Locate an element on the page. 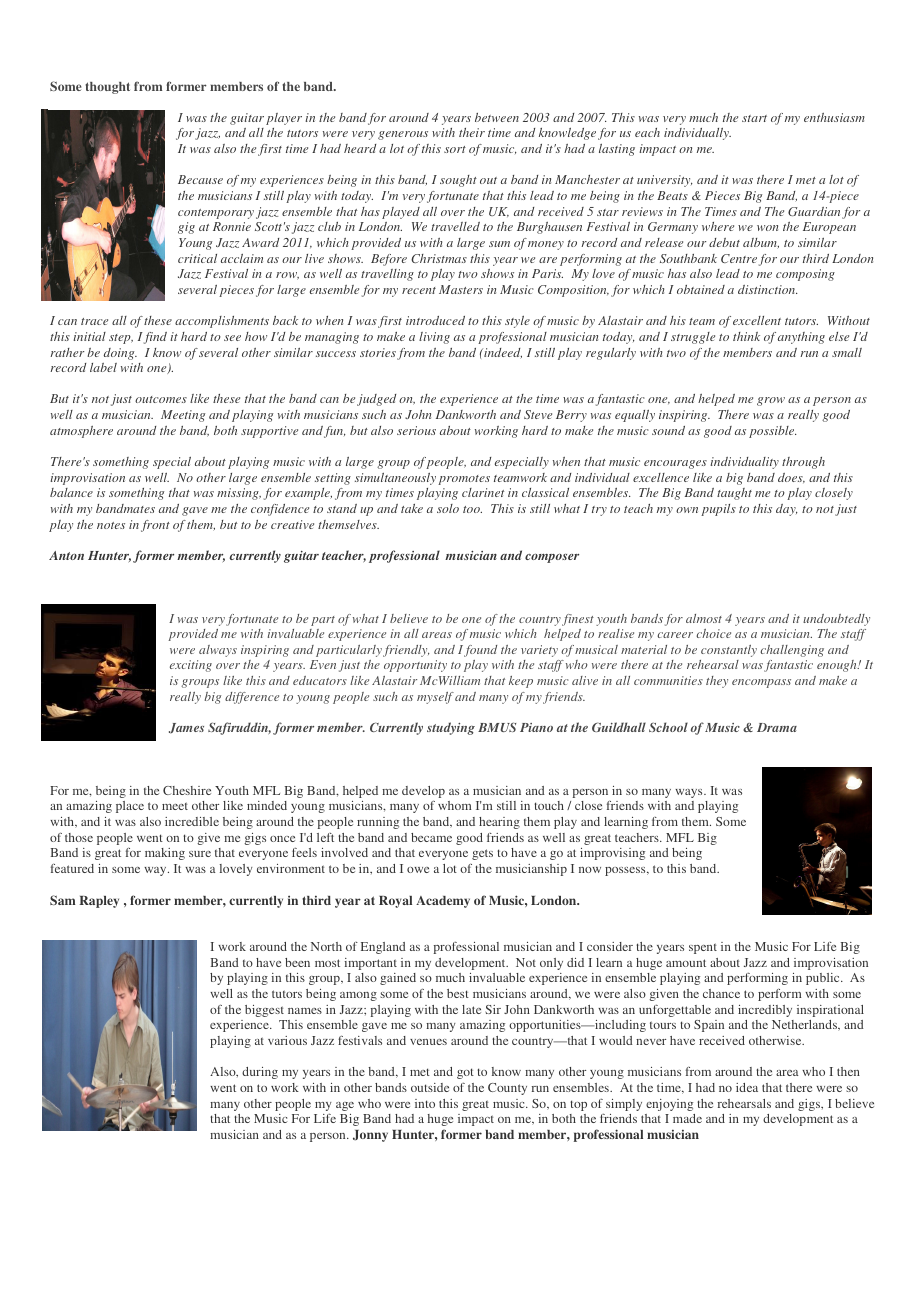  gets is located at coordinates (482, 854).
